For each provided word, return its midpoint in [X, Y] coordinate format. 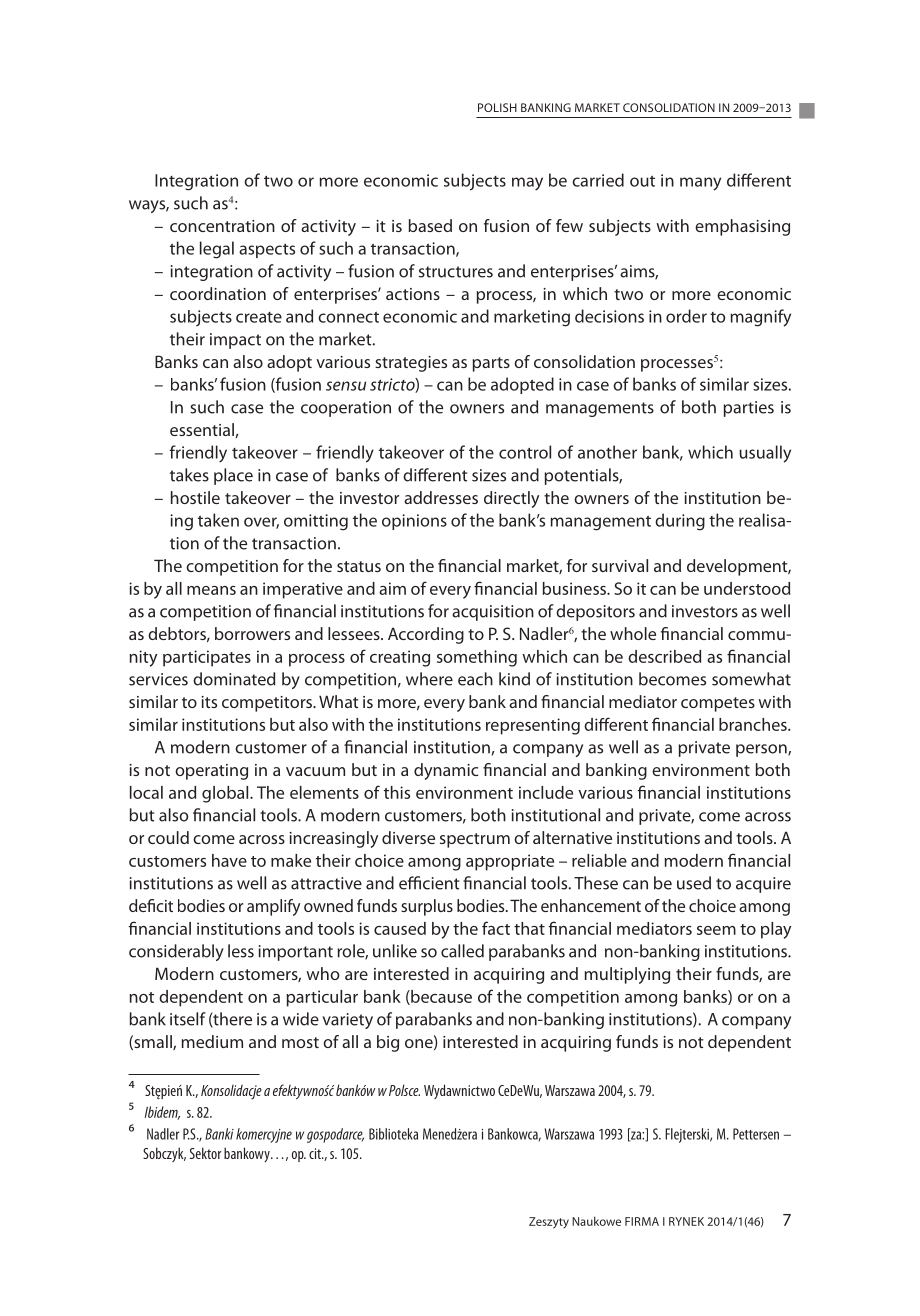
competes [718, 704]
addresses [441, 497]
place [233, 476]
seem [716, 930]
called [462, 951]
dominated [234, 679]
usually [765, 454]
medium [212, 1041]
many [700, 184]
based [430, 225]
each [475, 679]
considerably [176, 952]
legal [217, 250]
